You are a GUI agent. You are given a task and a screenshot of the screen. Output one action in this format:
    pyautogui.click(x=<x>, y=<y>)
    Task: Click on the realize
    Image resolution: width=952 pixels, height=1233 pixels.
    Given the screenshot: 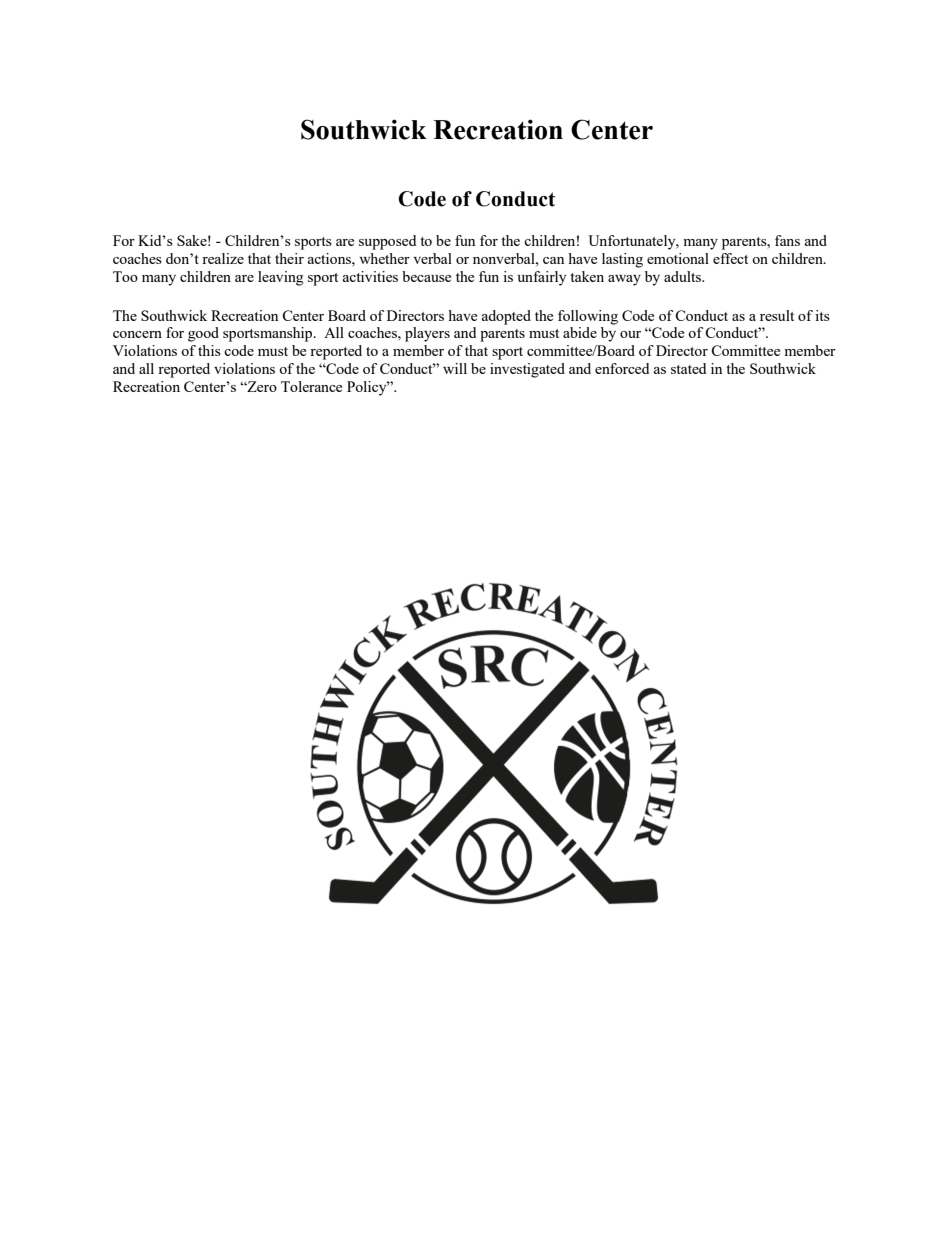 What is the action you would take?
    pyautogui.click(x=223, y=258)
